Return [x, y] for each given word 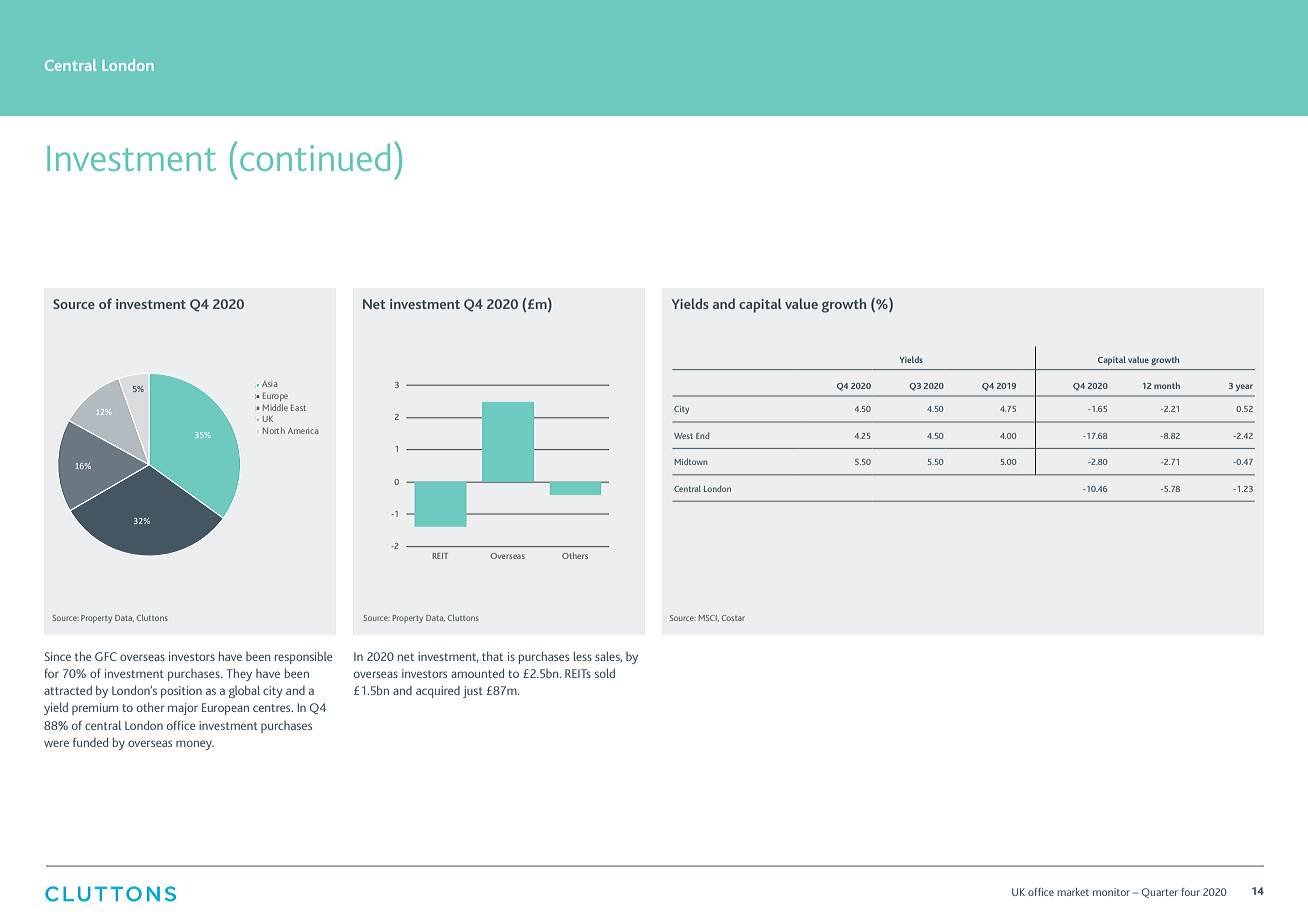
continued [315, 157]
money [195, 745]
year [1244, 387]
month [1167, 385]
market [1073, 892]
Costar [733, 618]
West [683, 436]
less [583, 656]
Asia [269, 384]
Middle [275, 407]
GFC [106, 656]
